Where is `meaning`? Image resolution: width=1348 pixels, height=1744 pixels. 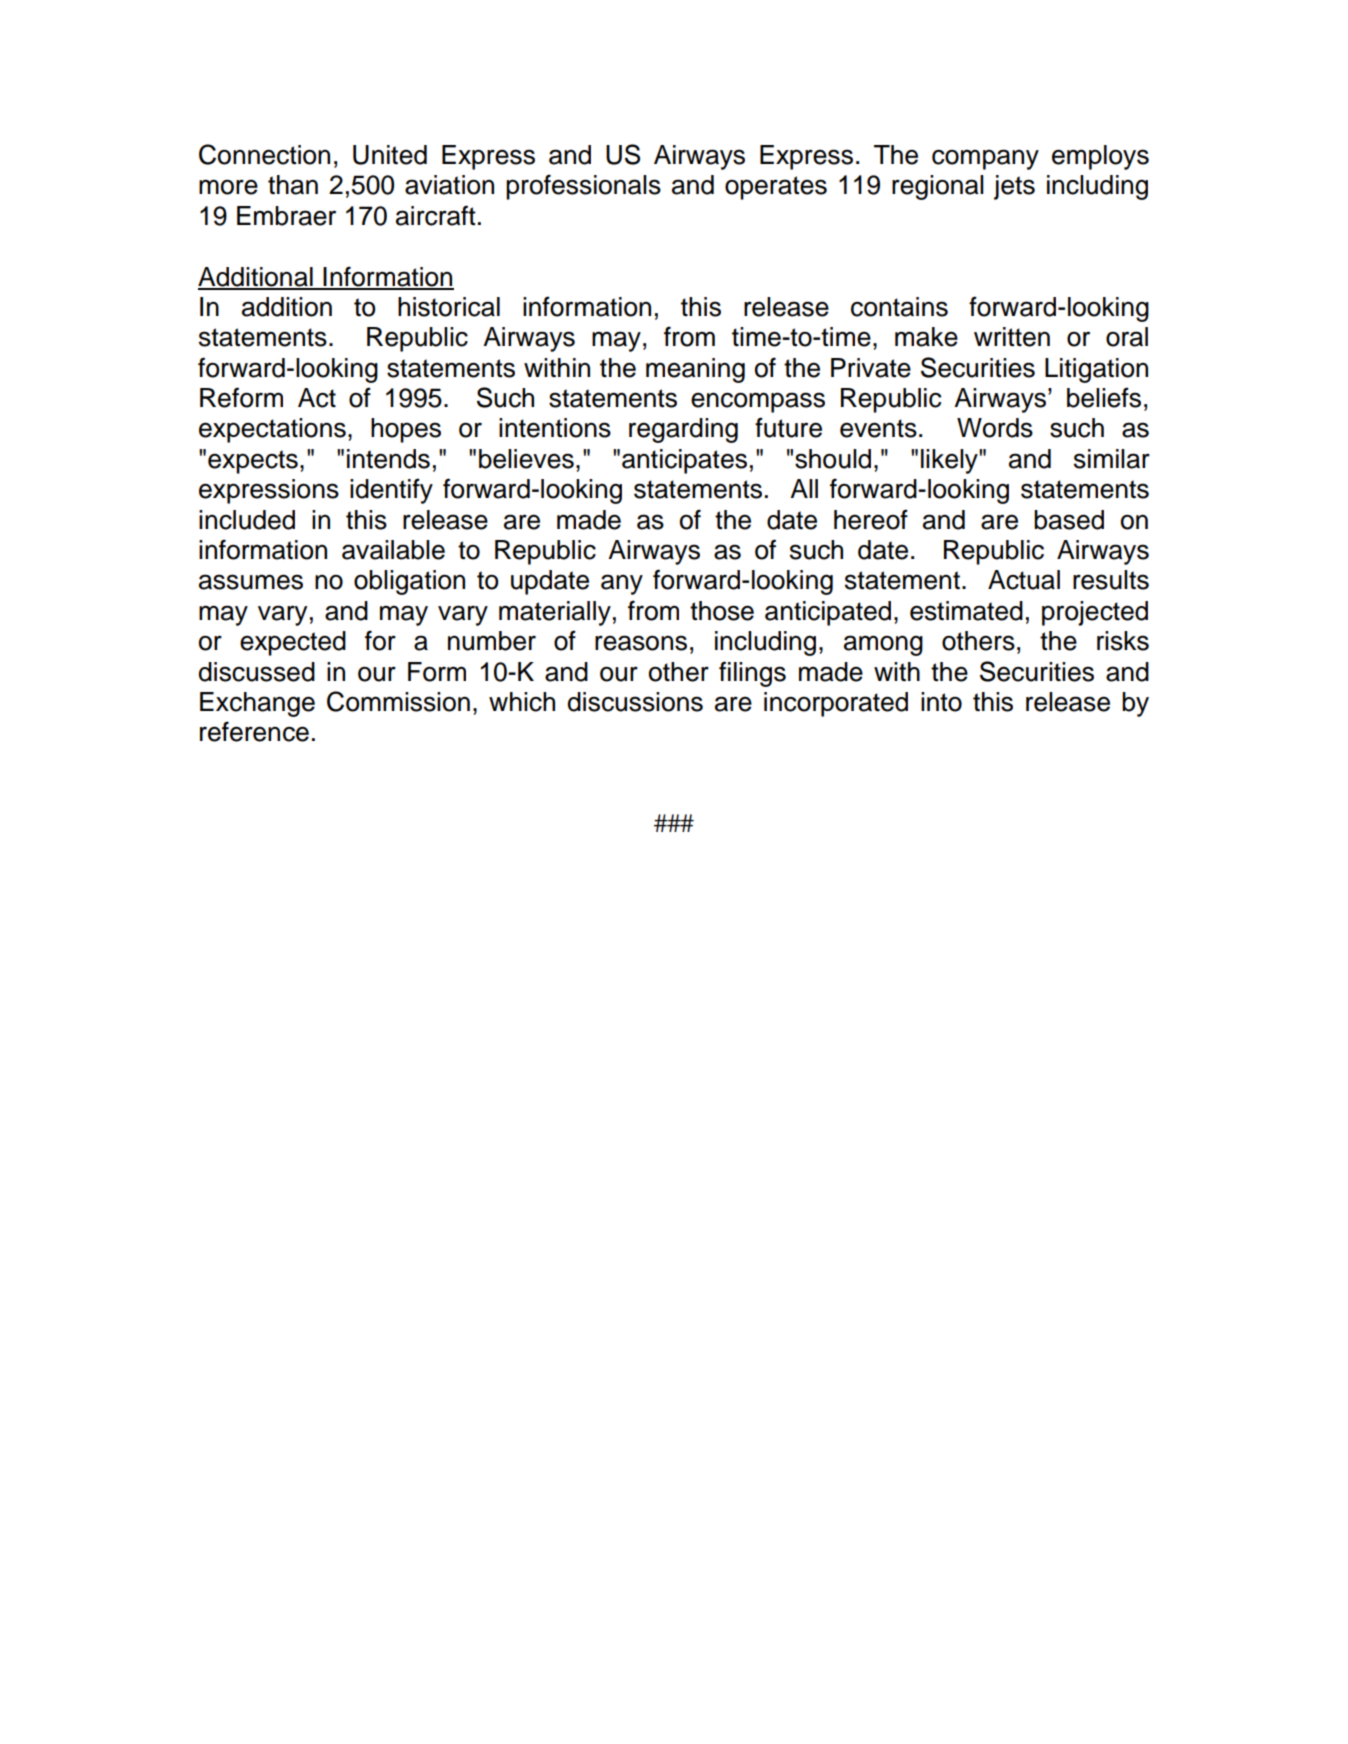
meaning is located at coordinates (695, 370).
